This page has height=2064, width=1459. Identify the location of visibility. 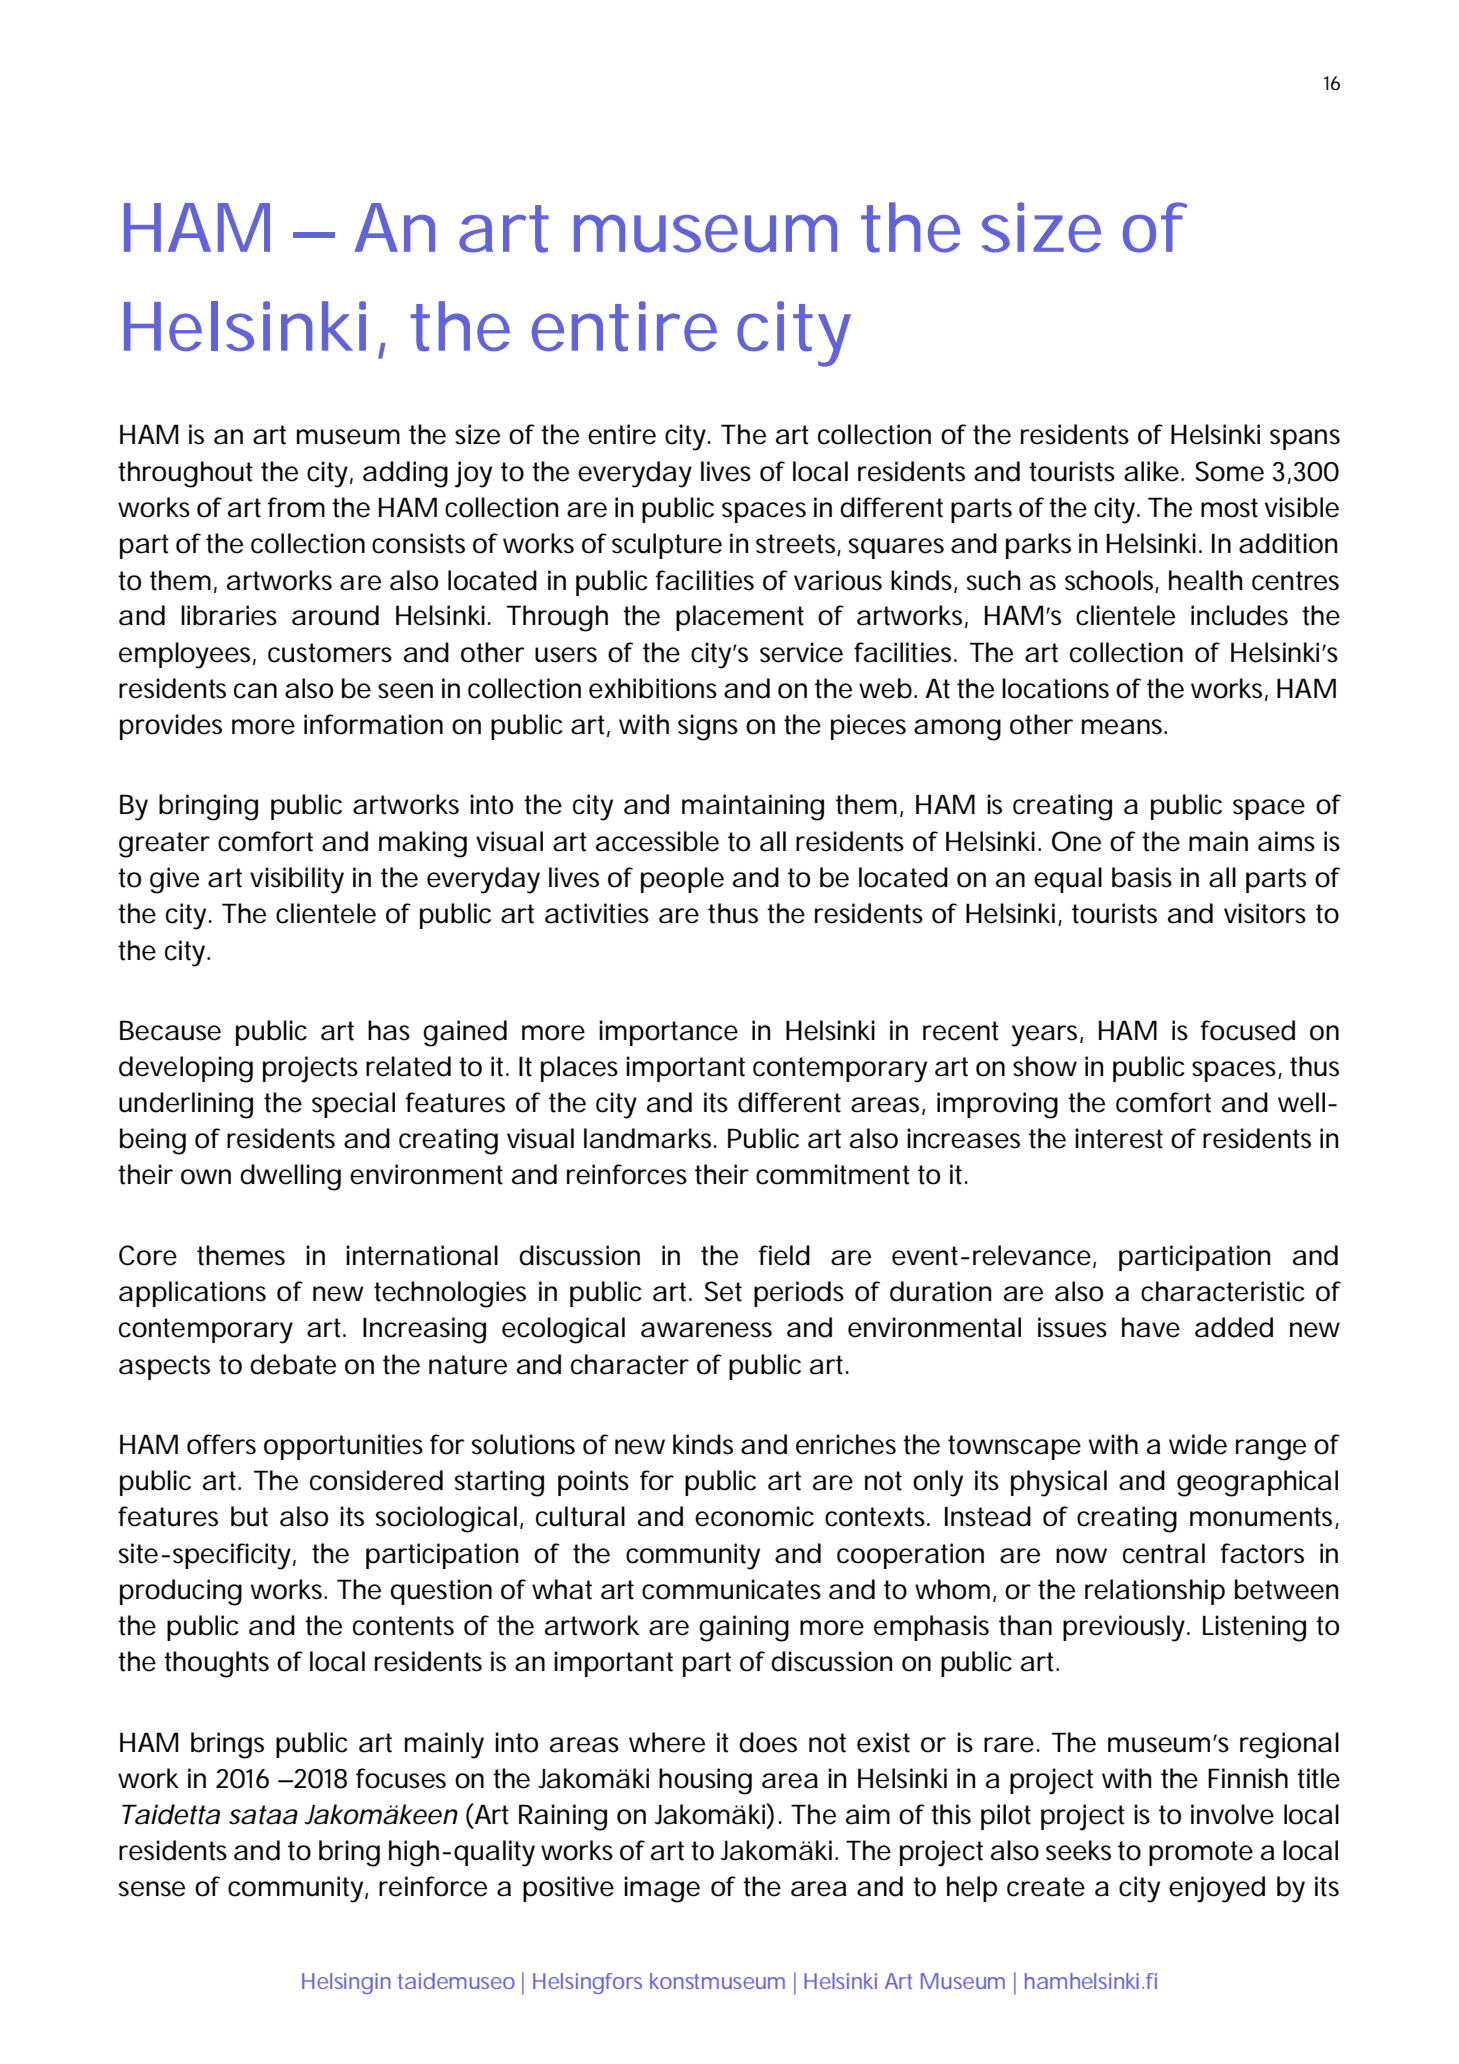
(297, 880).
